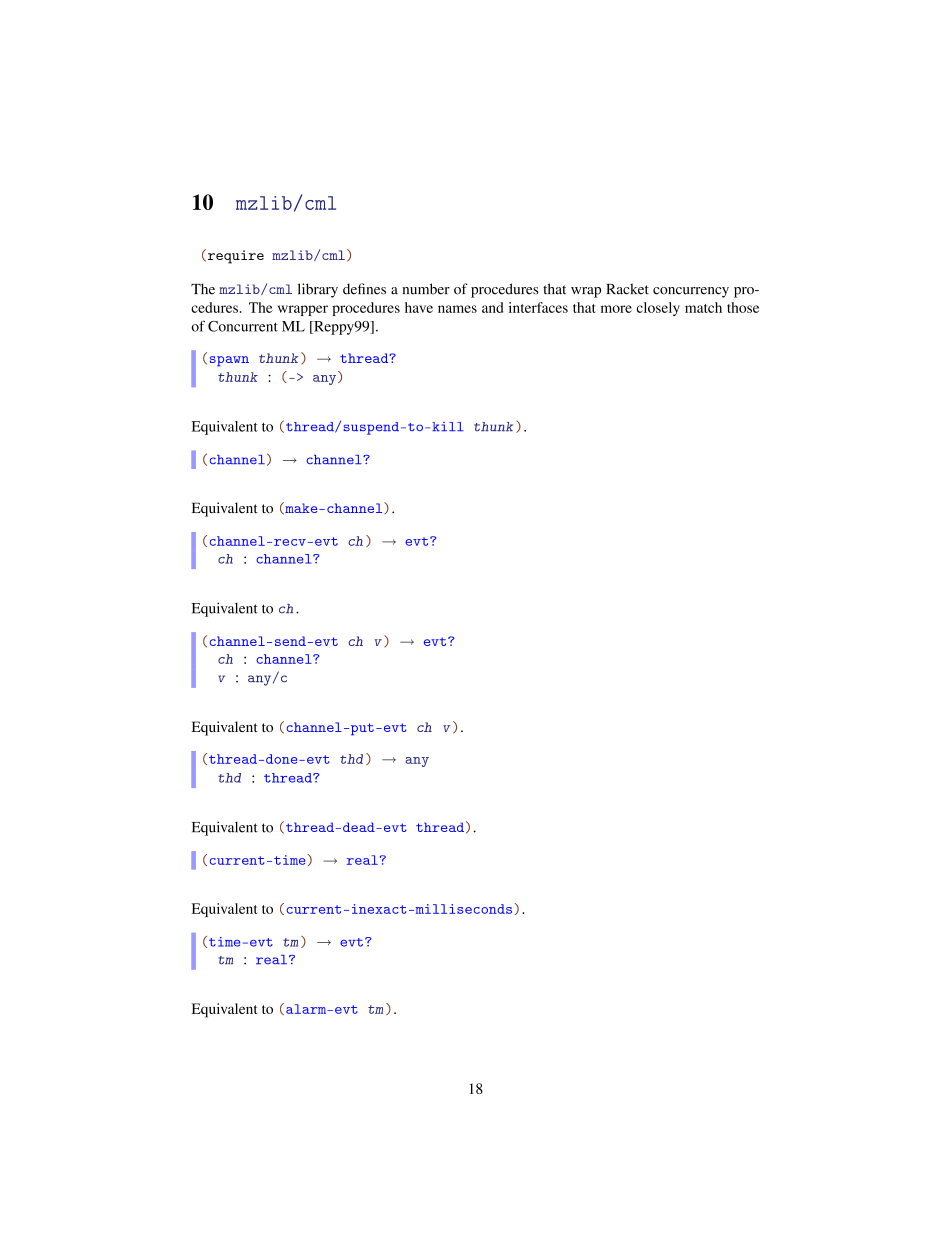 This page has width=952, height=1233. What do you see at coordinates (538, 307) in the page?
I see `interfaces` at bounding box center [538, 307].
